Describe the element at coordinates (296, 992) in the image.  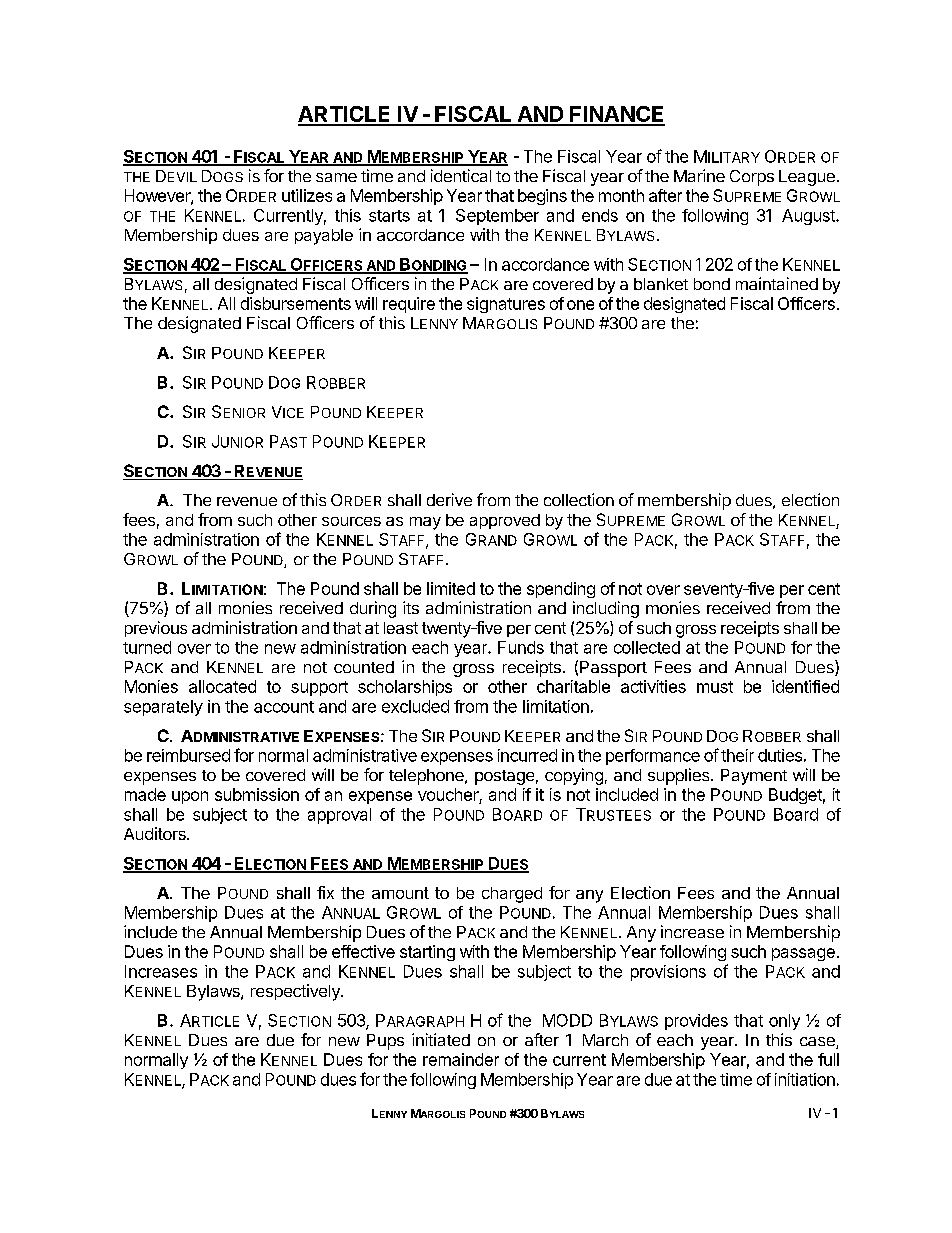
I see `respectively` at that location.
